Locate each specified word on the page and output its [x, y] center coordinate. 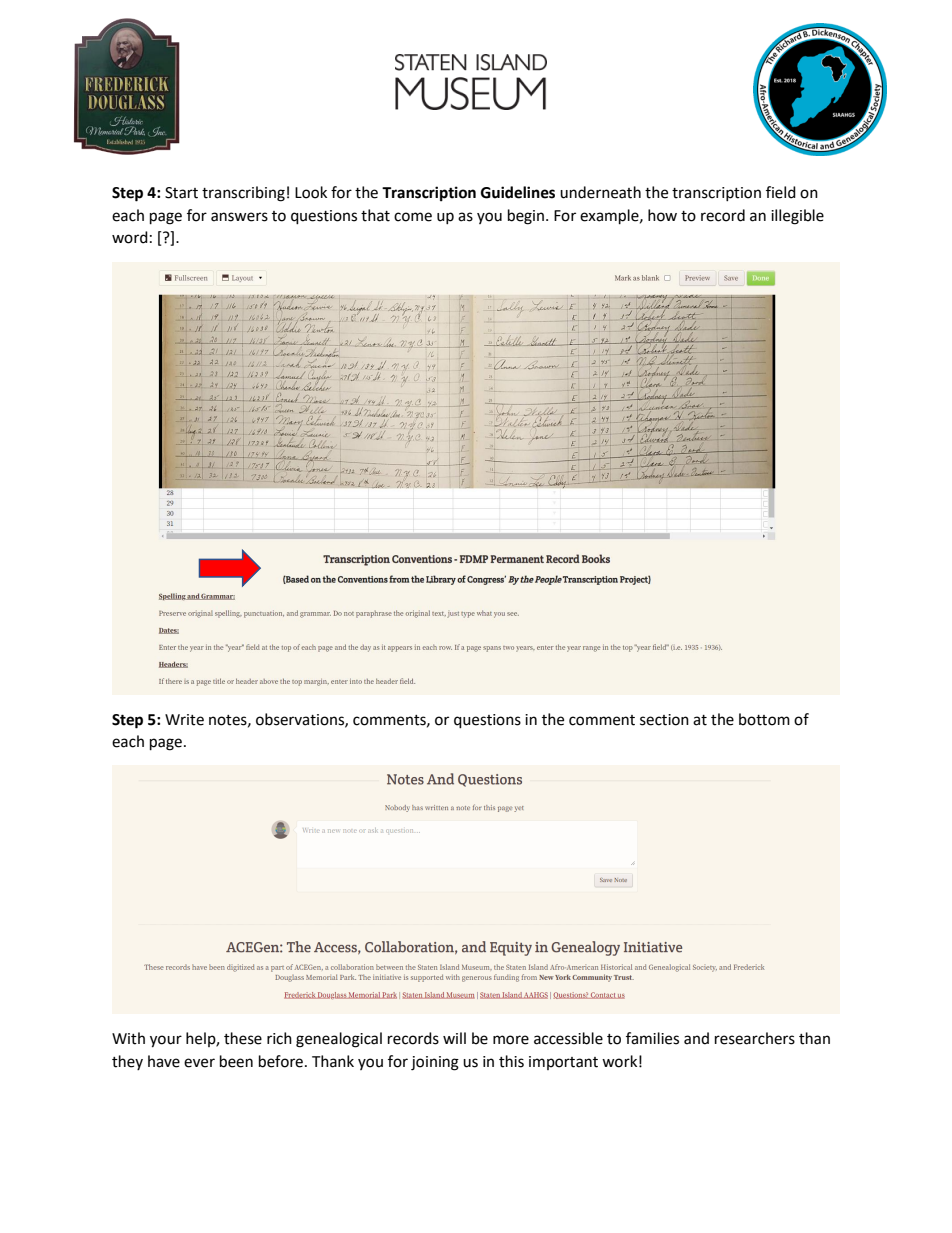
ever [199, 1063]
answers [239, 217]
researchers [755, 1038]
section [664, 720]
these [243, 1038]
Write [184, 720]
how [662, 215]
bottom [764, 719]
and [696, 1038]
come [413, 217]
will [454, 1038]
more [511, 1040]
